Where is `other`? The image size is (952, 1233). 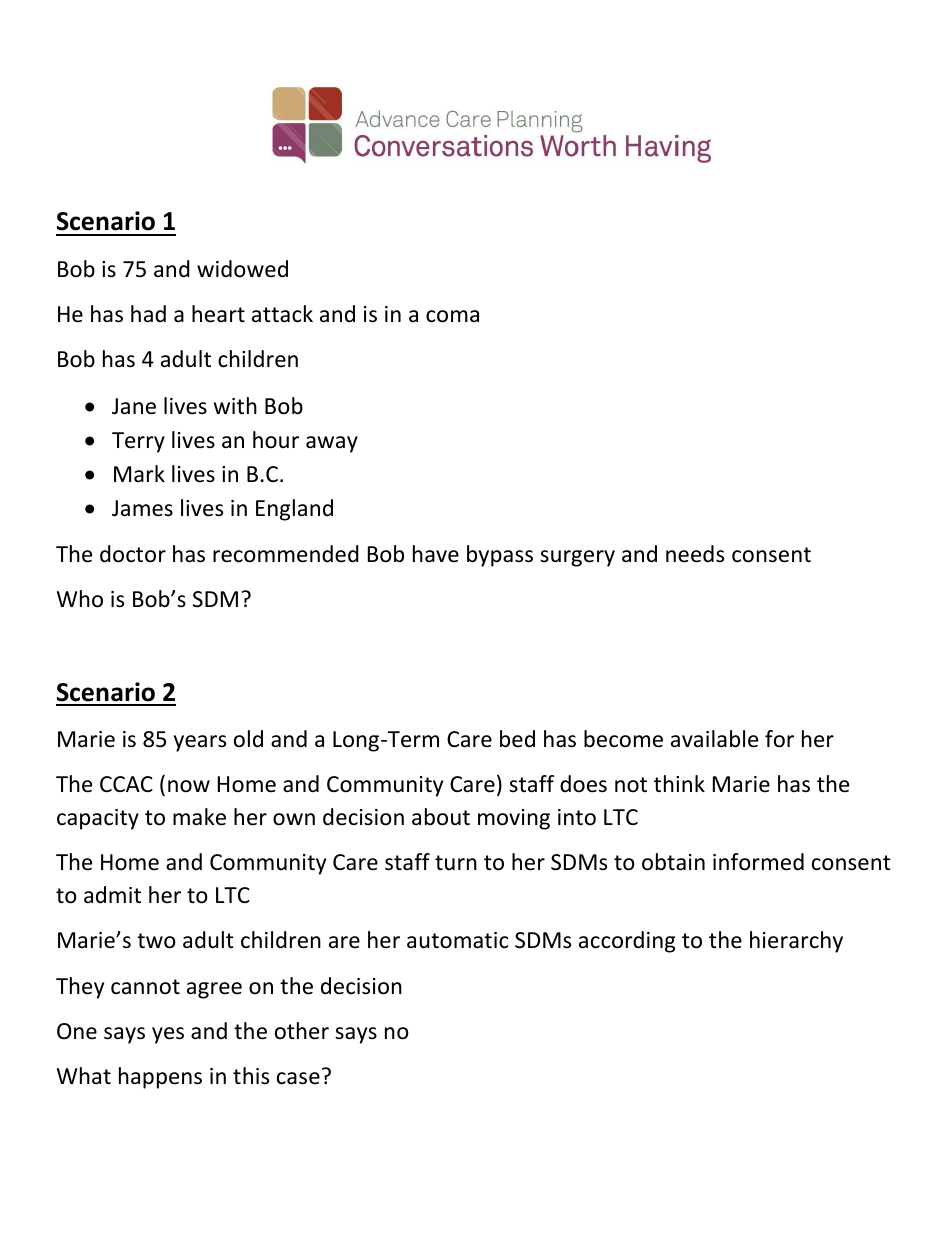
other is located at coordinates (302, 1031).
